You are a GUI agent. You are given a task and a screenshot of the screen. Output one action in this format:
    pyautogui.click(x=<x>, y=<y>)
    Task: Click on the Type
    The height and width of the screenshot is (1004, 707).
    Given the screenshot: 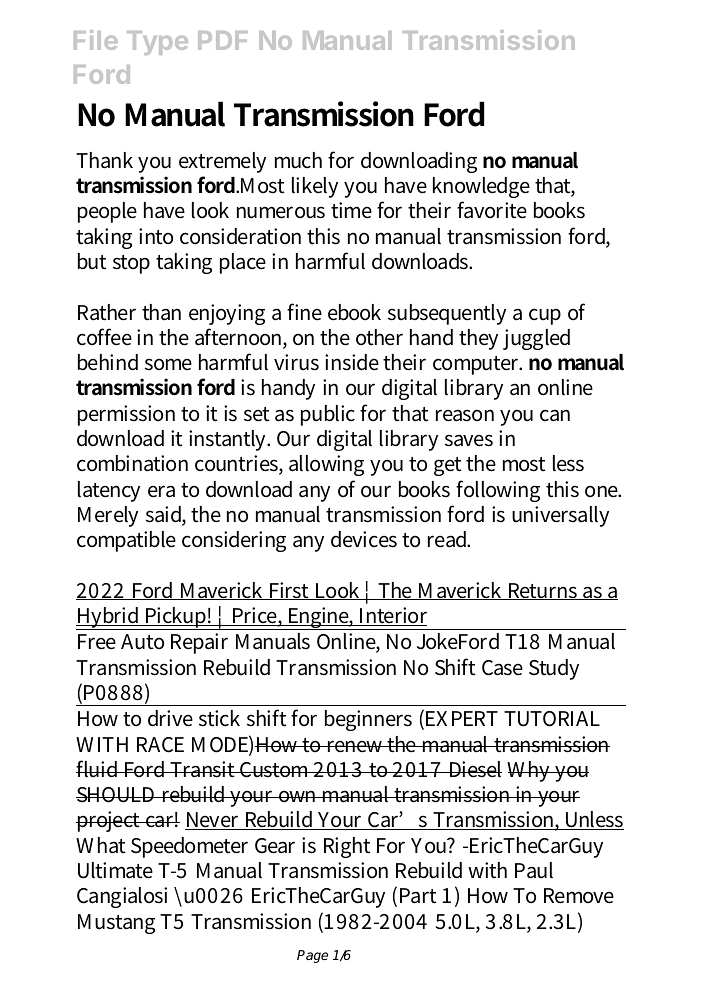 What is the action you would take?
    pyautogui.click(x=157, y=43)
